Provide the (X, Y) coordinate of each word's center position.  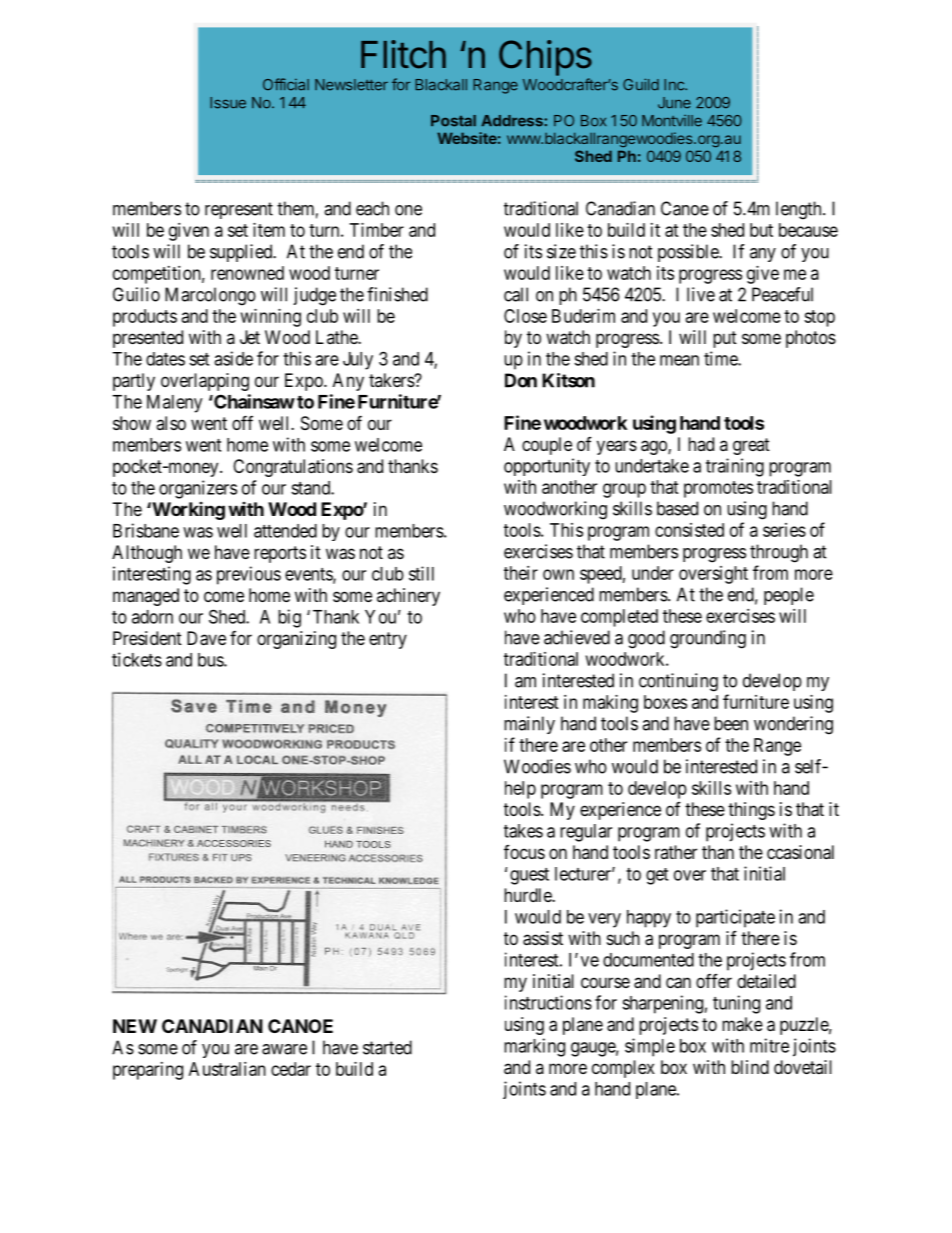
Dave (206, 638)
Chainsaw (253, 401)
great (751, 446)
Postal (453, 121)
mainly (529, 725)
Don (521, 380)
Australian (227, 1069)
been (731, 723)
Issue (228, 103)
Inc (675, 85)
